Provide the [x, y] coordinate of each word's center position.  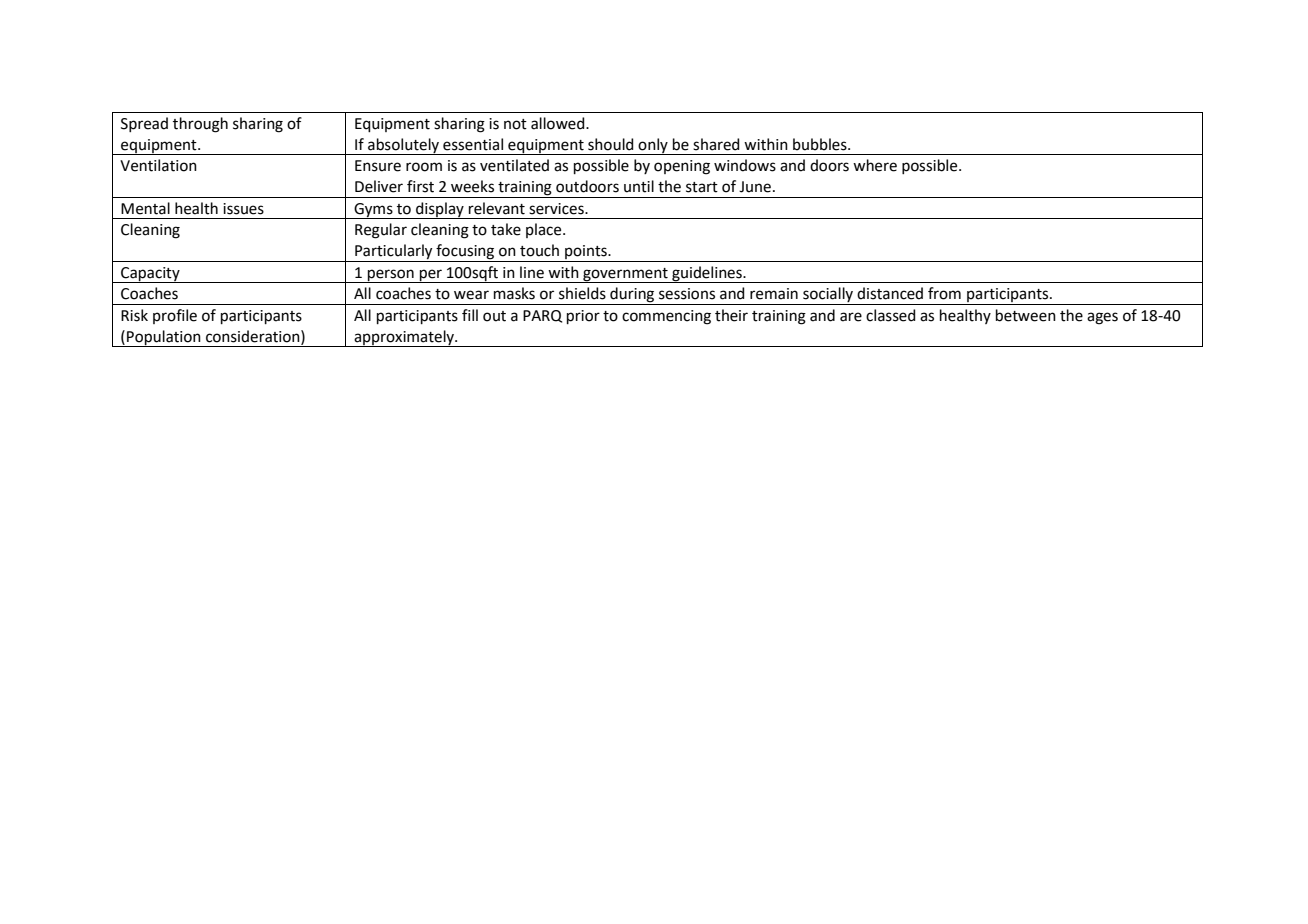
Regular [381, 231]
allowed [559, 123]
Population [164, 338]
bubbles [821, 144]
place [545, 230]
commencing [666, 317]
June [755, 187]
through [200, 125]
